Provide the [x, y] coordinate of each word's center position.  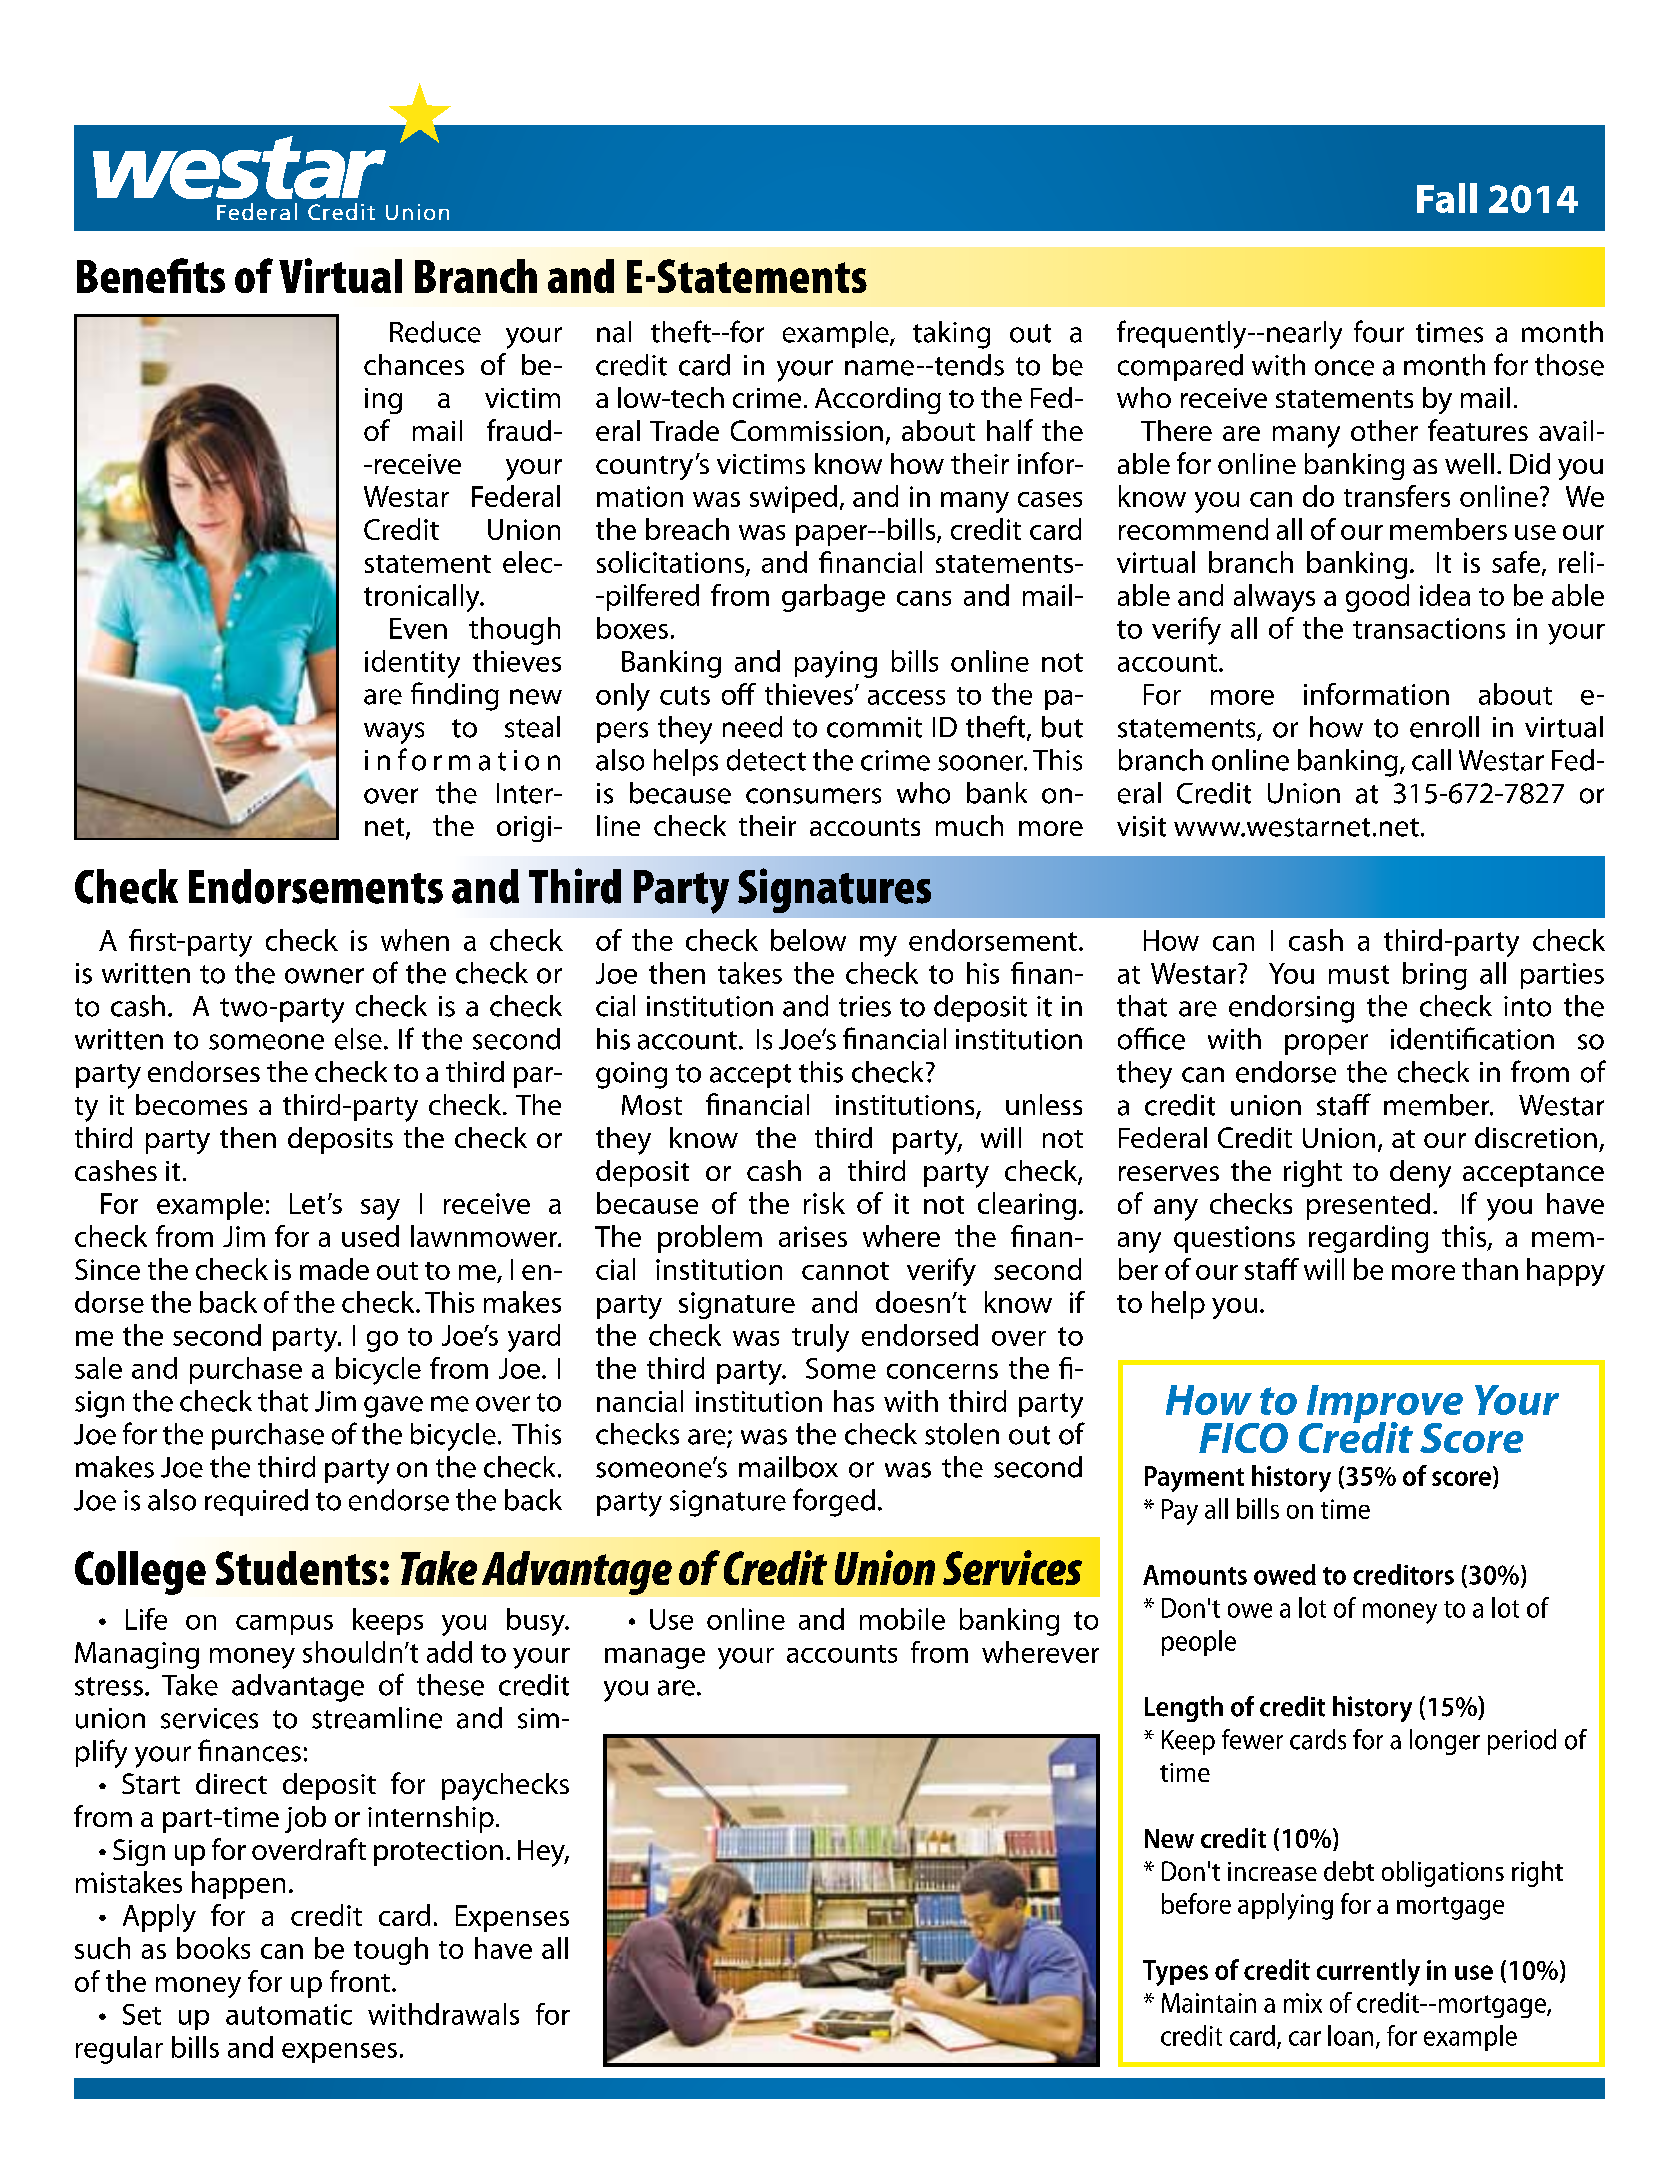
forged [834, 1502]
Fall [1447, 198]
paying [836, 664]
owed [1285, 1574]
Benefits [151, 275]
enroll [1444, 727]
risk [824, 1203]
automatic [289, 2014]
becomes [191, 1104]
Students [296, 1568]
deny [1420, 1174]
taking [951, 335]
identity [412, 664]
